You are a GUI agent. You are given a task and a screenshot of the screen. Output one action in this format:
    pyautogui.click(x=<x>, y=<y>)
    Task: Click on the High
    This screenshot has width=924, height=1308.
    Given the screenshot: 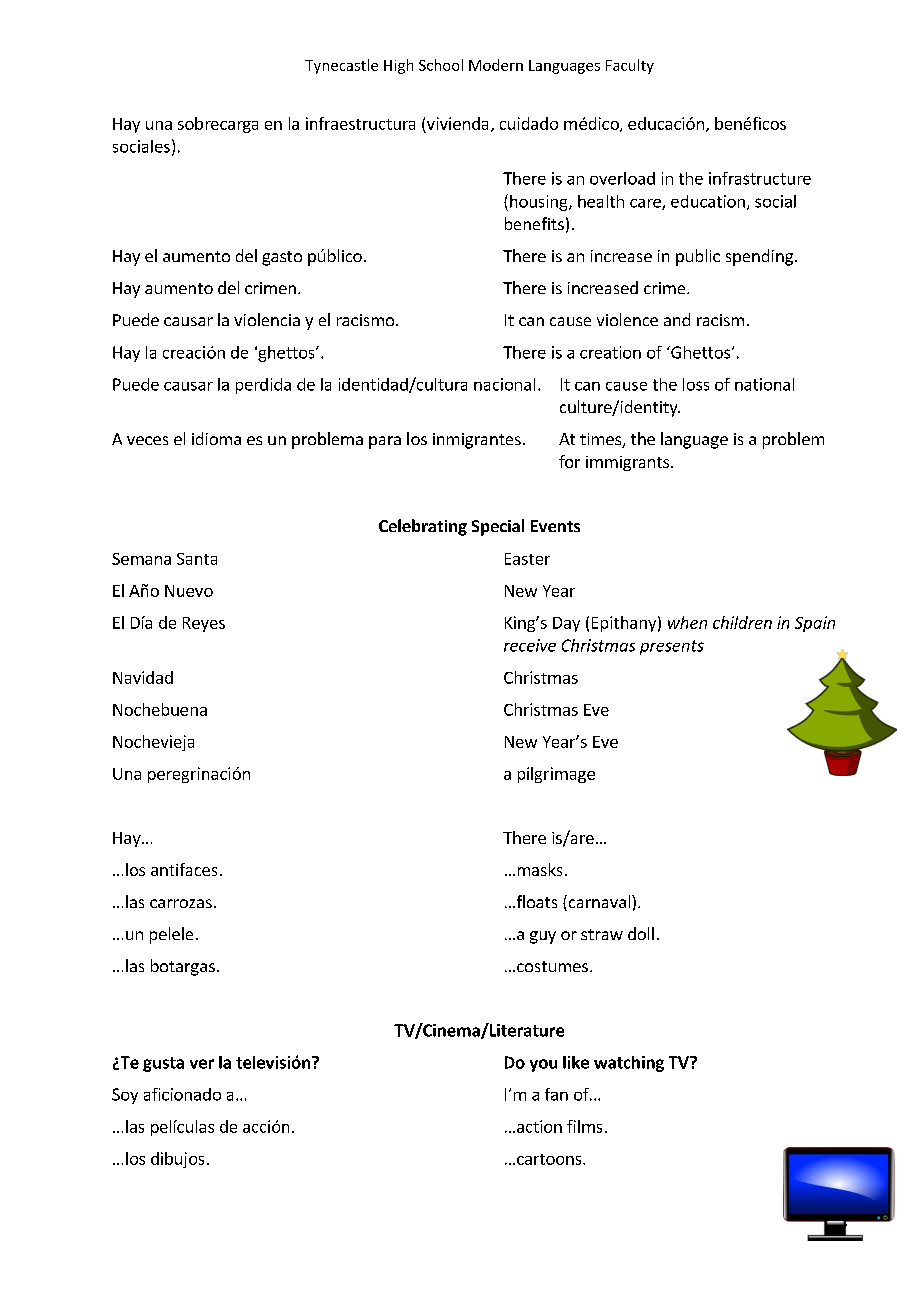 What is the action you would take?
    pyautogui.click(x=398, y=66)
